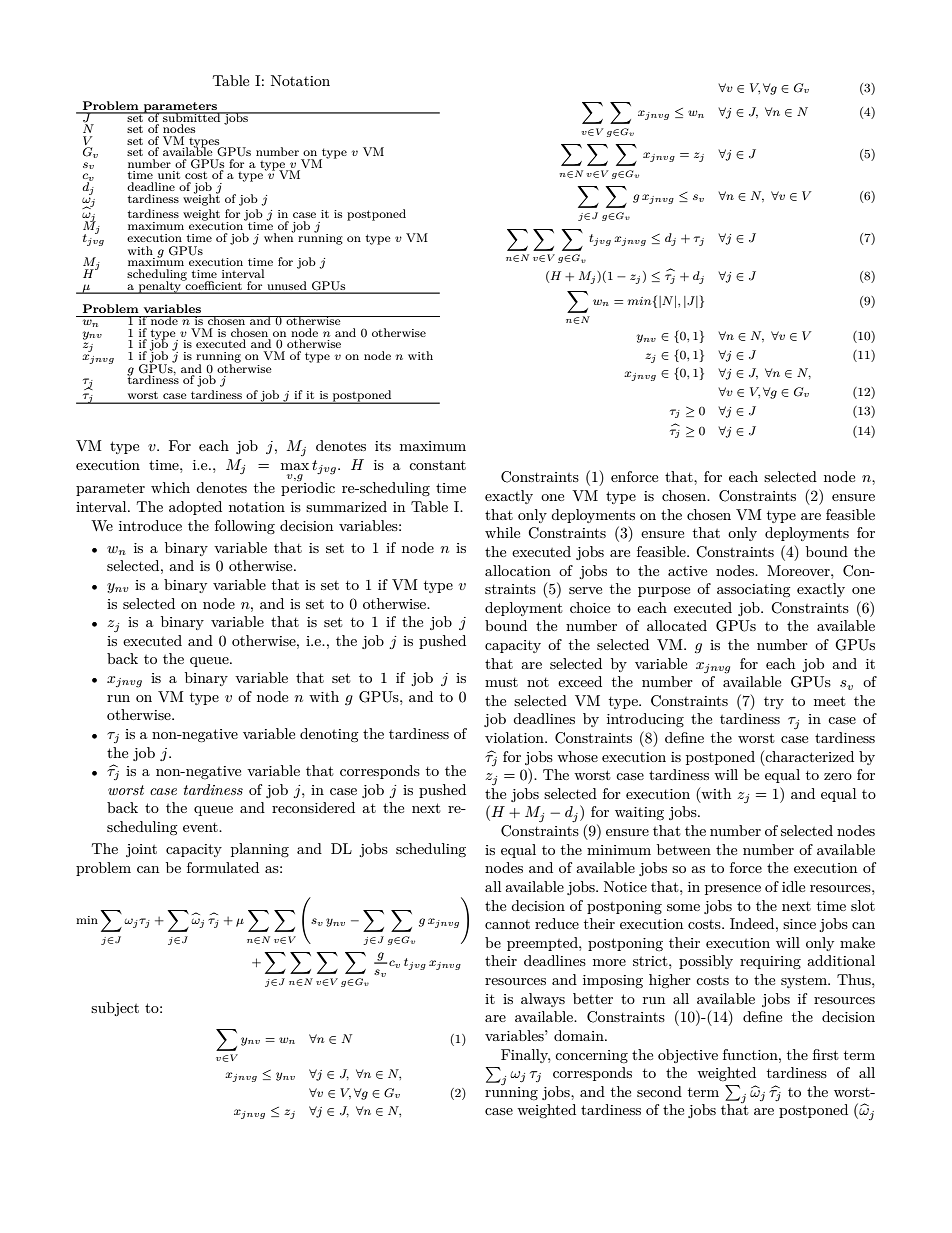  I want to click on its, so click(383, 446).
